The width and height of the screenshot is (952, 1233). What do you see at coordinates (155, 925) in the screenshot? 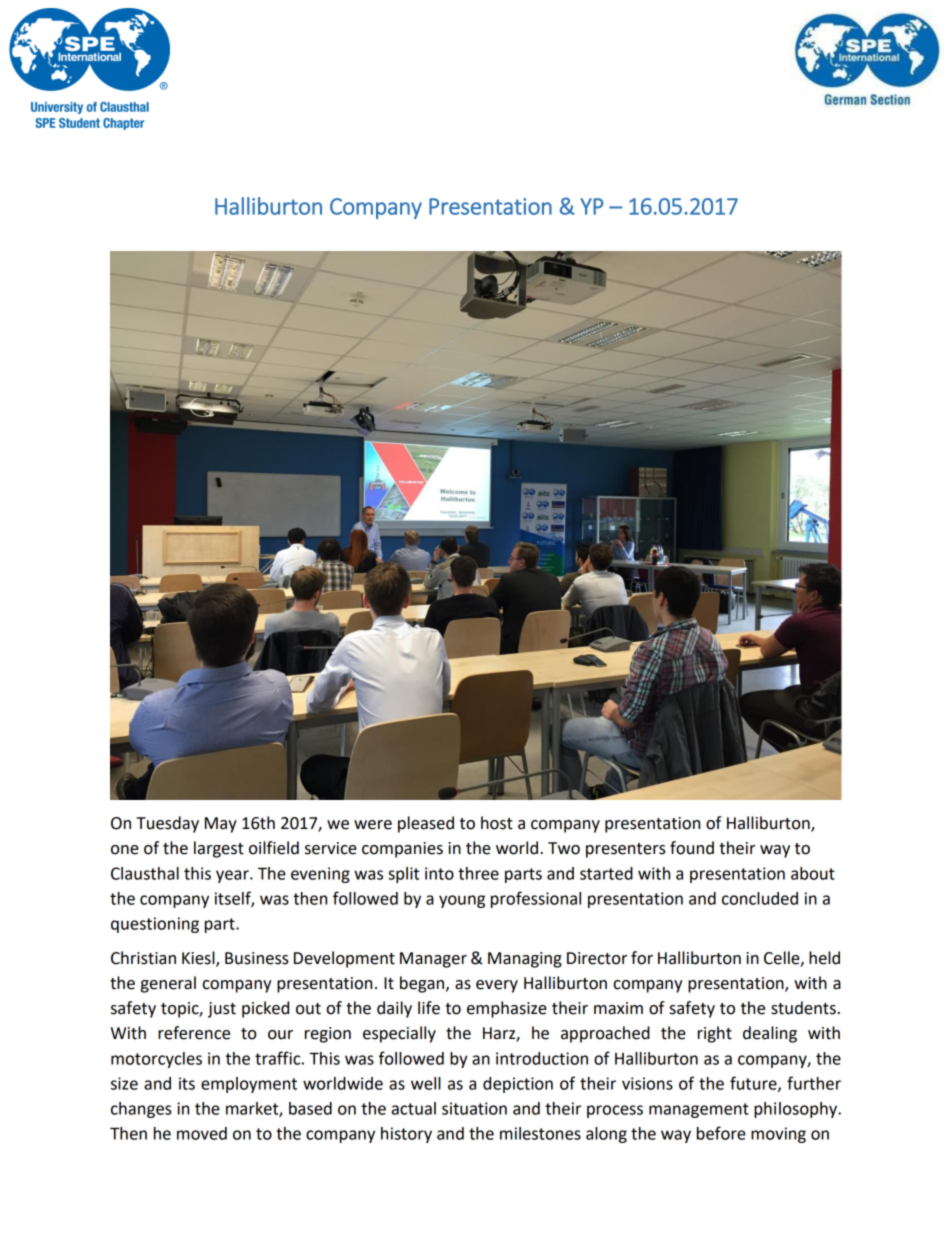
I see `questioning` at bounding box center [155, 925].
